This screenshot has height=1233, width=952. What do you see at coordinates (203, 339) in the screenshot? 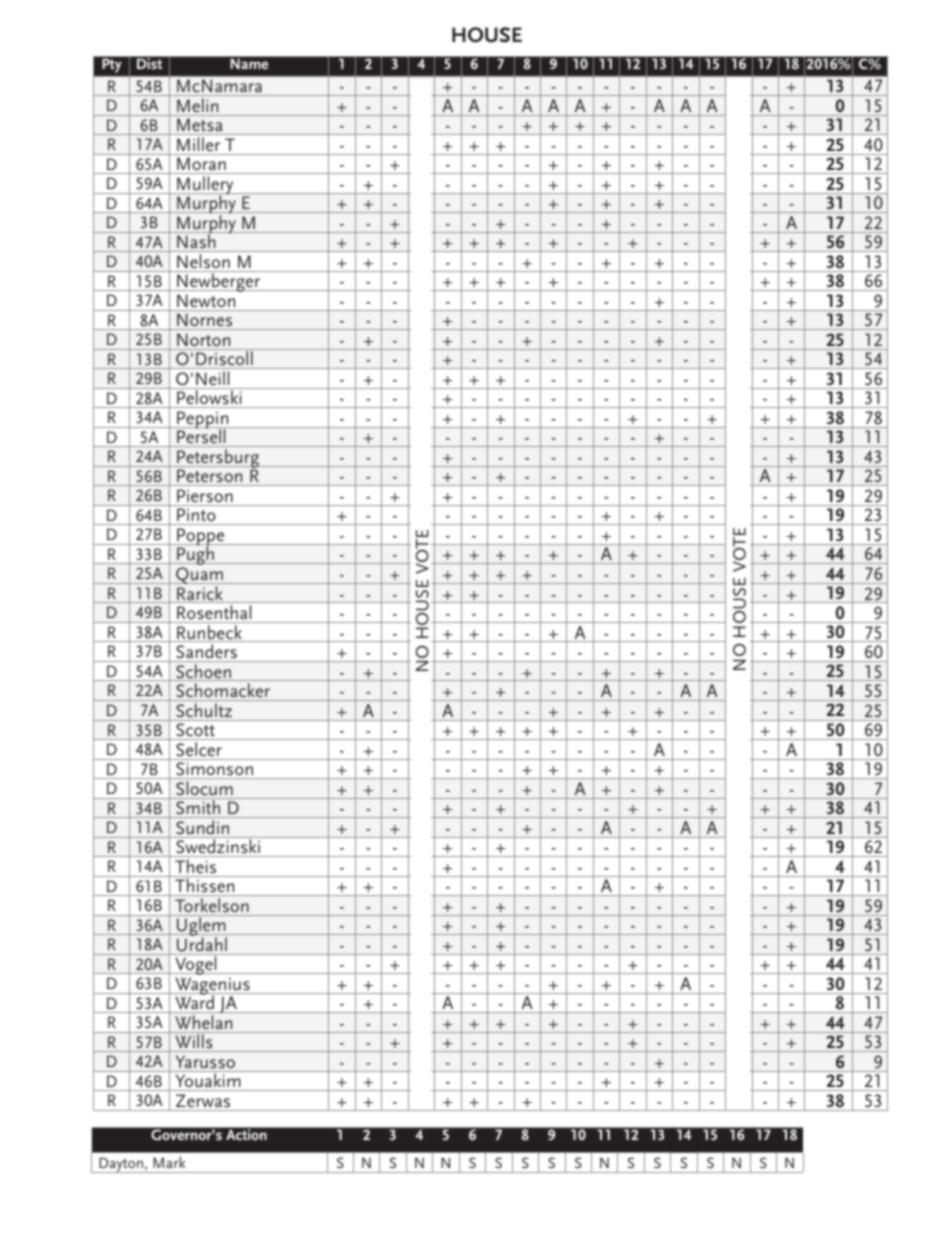
I see `Norton` at bounding box center [203, 339].
